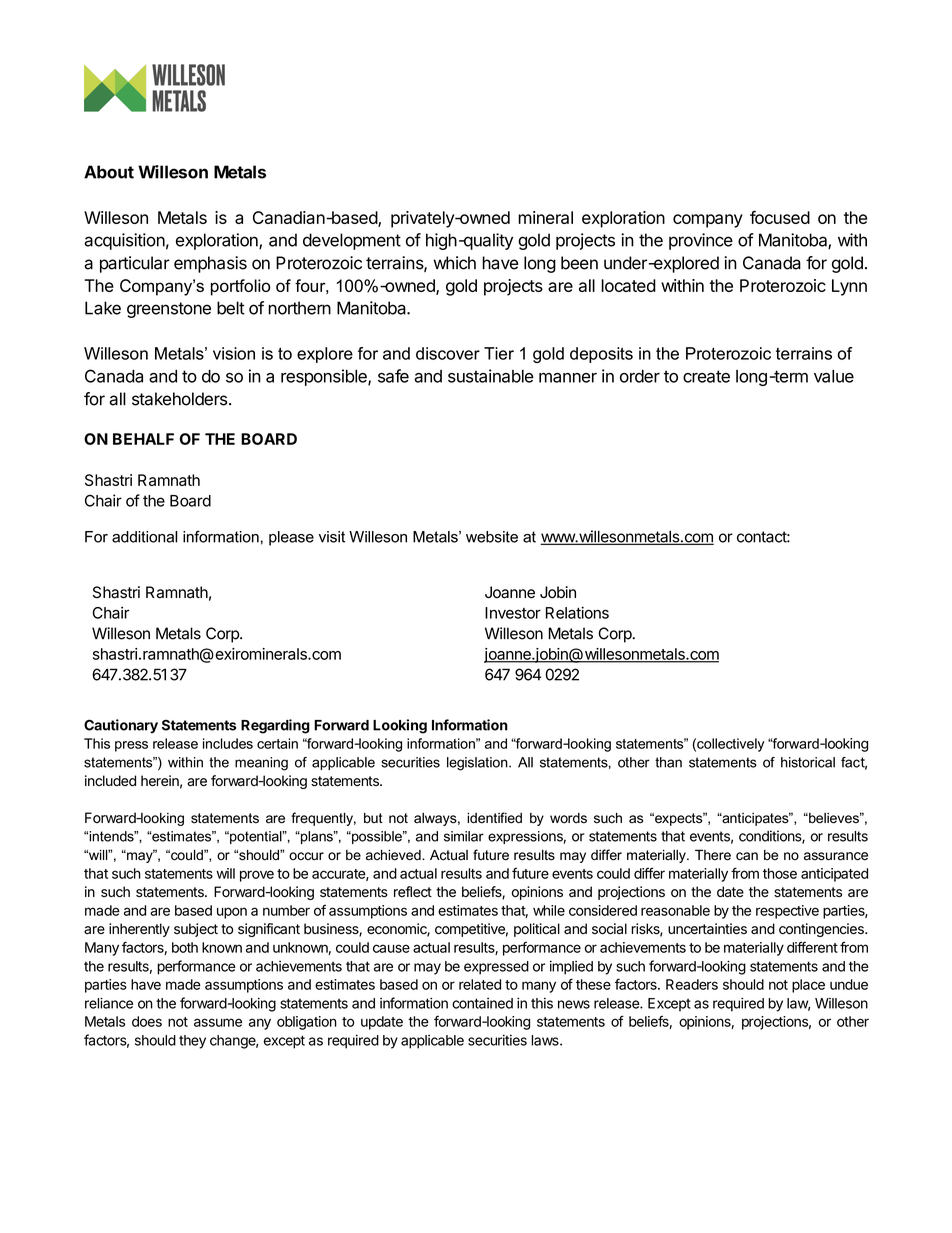 The width and height of the screenshot is (952, 1233). I want to click on assume, so click(218, 1022).
